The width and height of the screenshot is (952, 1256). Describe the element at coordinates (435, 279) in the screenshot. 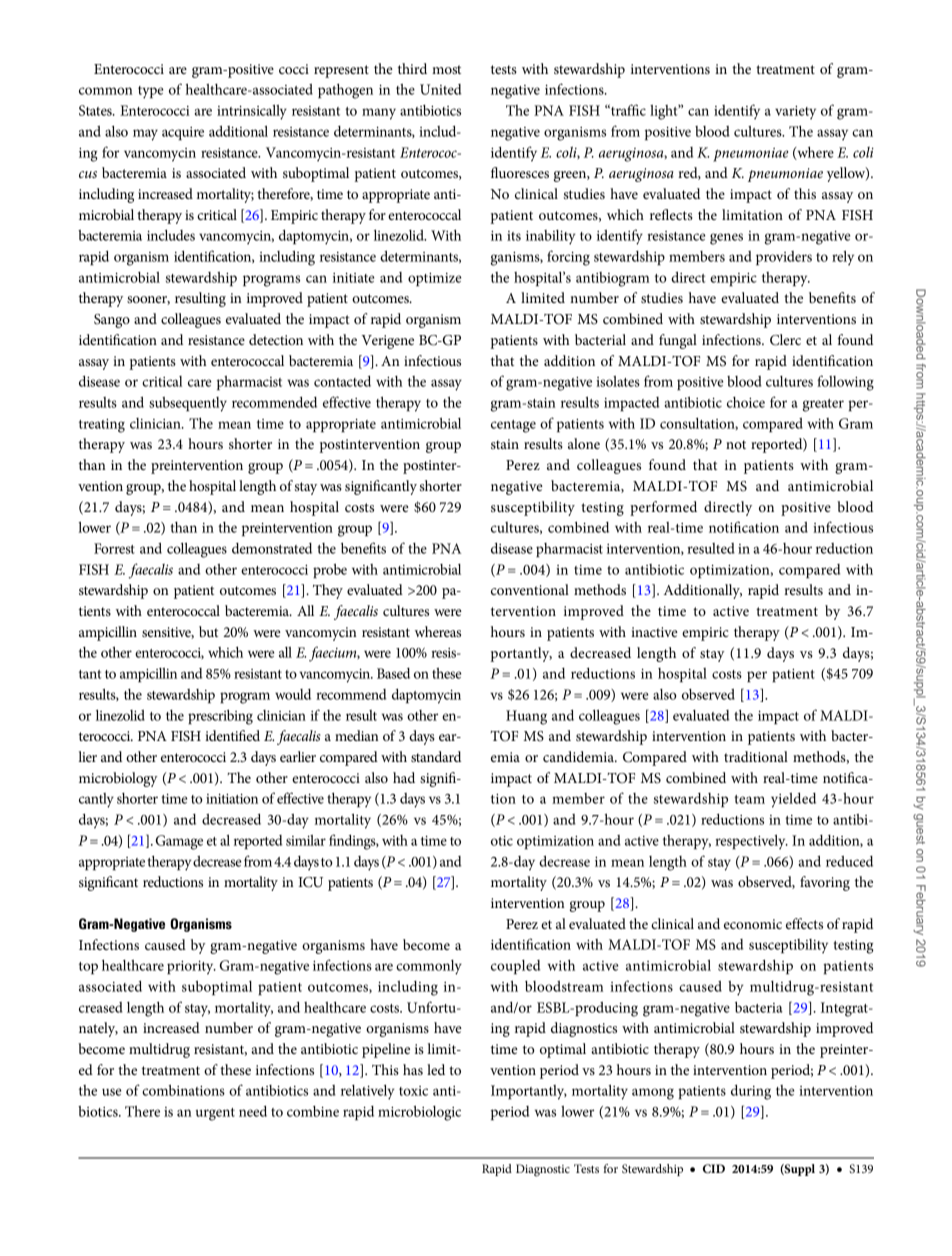

I see `optimize` at that location.
